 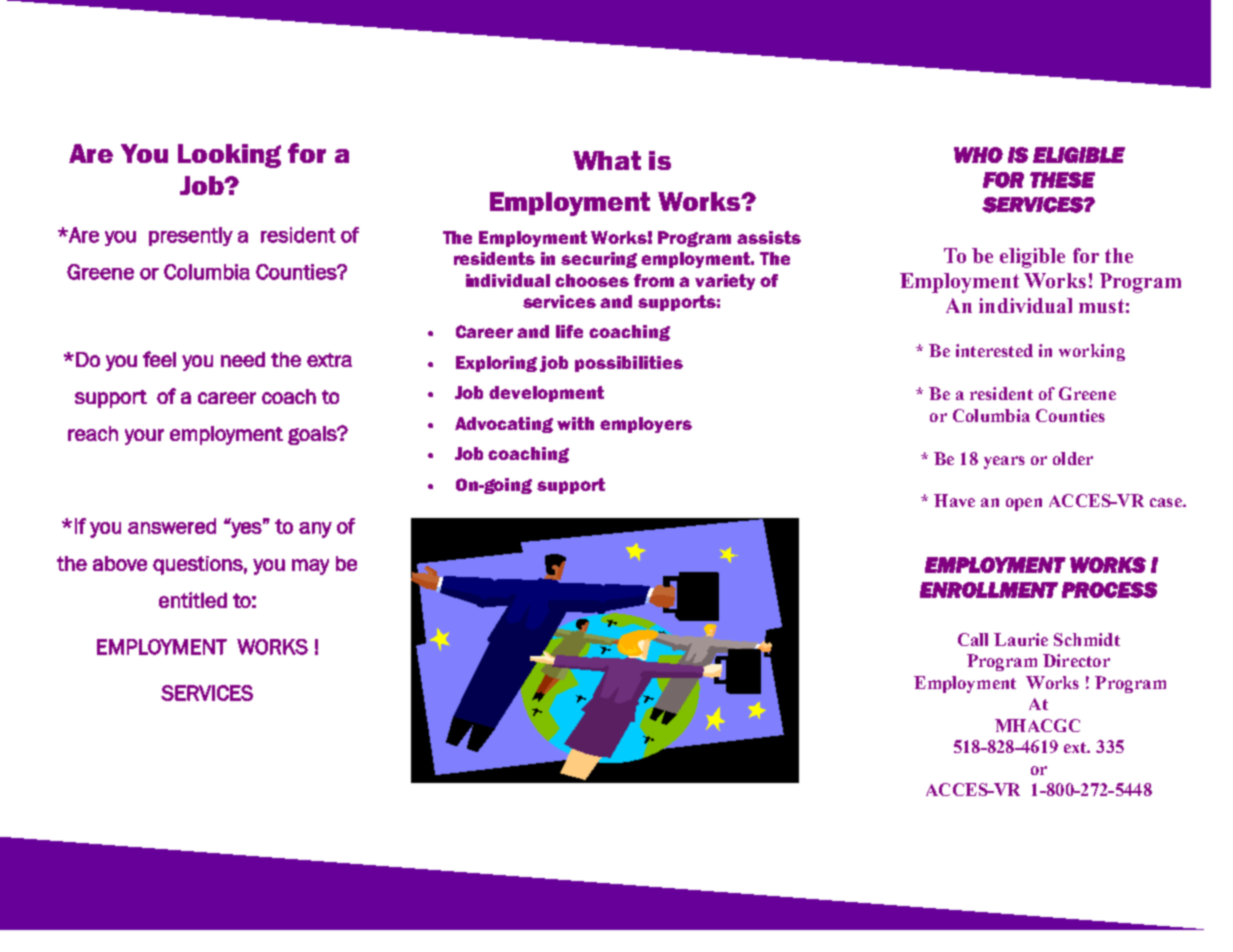 What do you see at coordinates (144, 437) in the document?
I see `your` at bounding box center [144, 437].
